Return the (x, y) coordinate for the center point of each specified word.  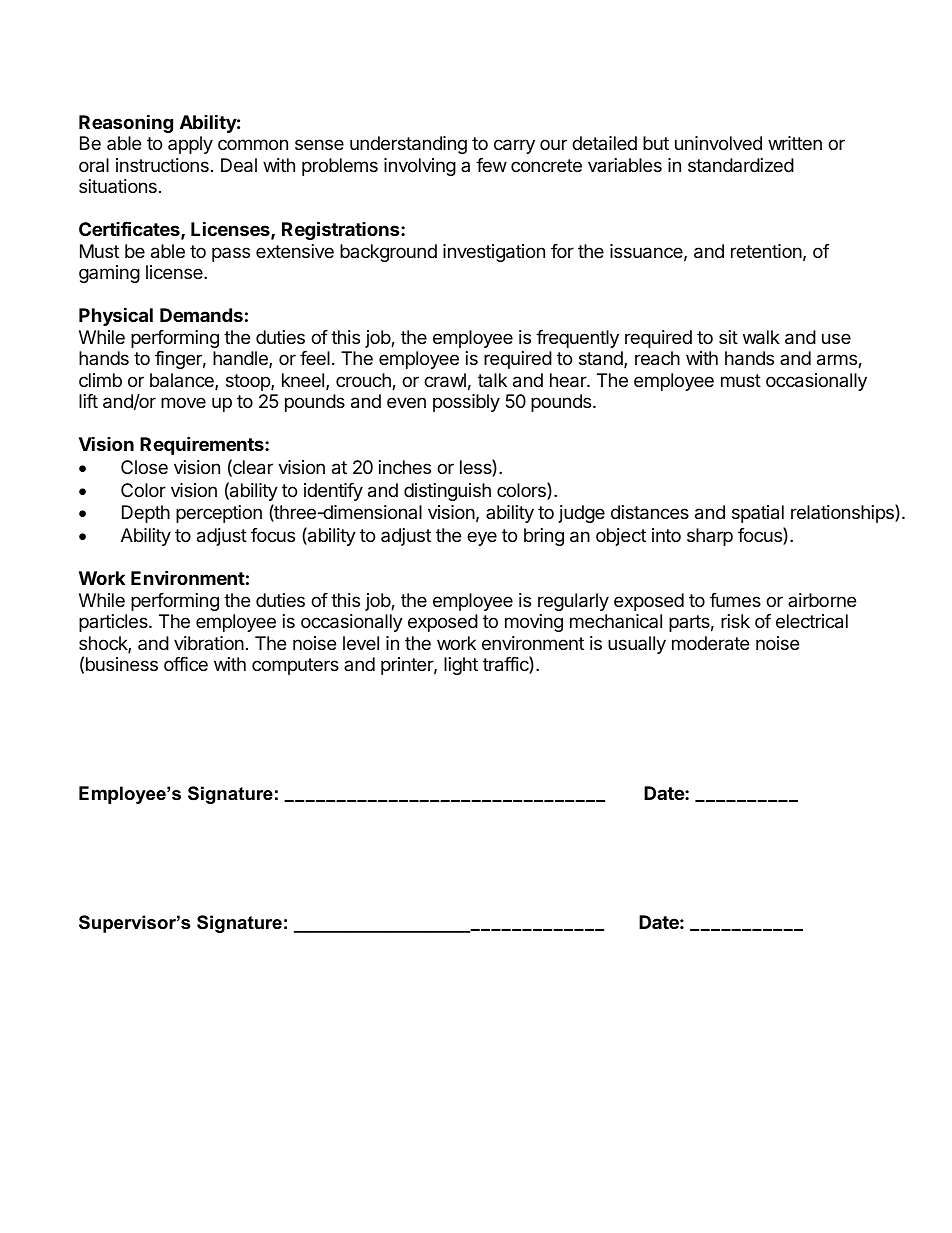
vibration (209, 643)
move (183, 402)
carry (514, 146)
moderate (710, 643)
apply (190, 145)
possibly (466, 403)
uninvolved (718, 143)
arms (838, 361)
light (461, 666)
